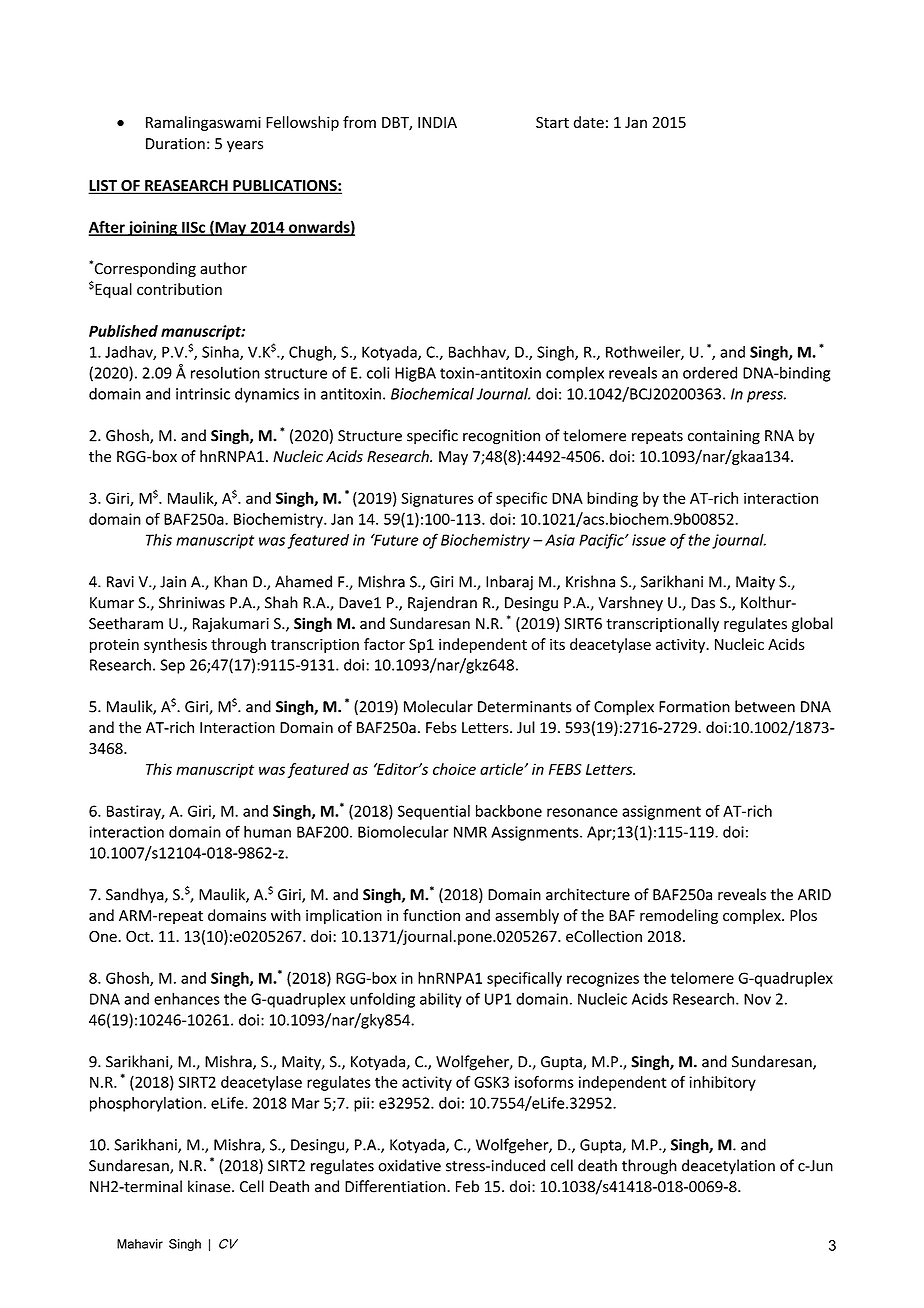  What do you see at coordinates (175, 144) in the document?
I see `Duration` at bounding box center [175, 144].
